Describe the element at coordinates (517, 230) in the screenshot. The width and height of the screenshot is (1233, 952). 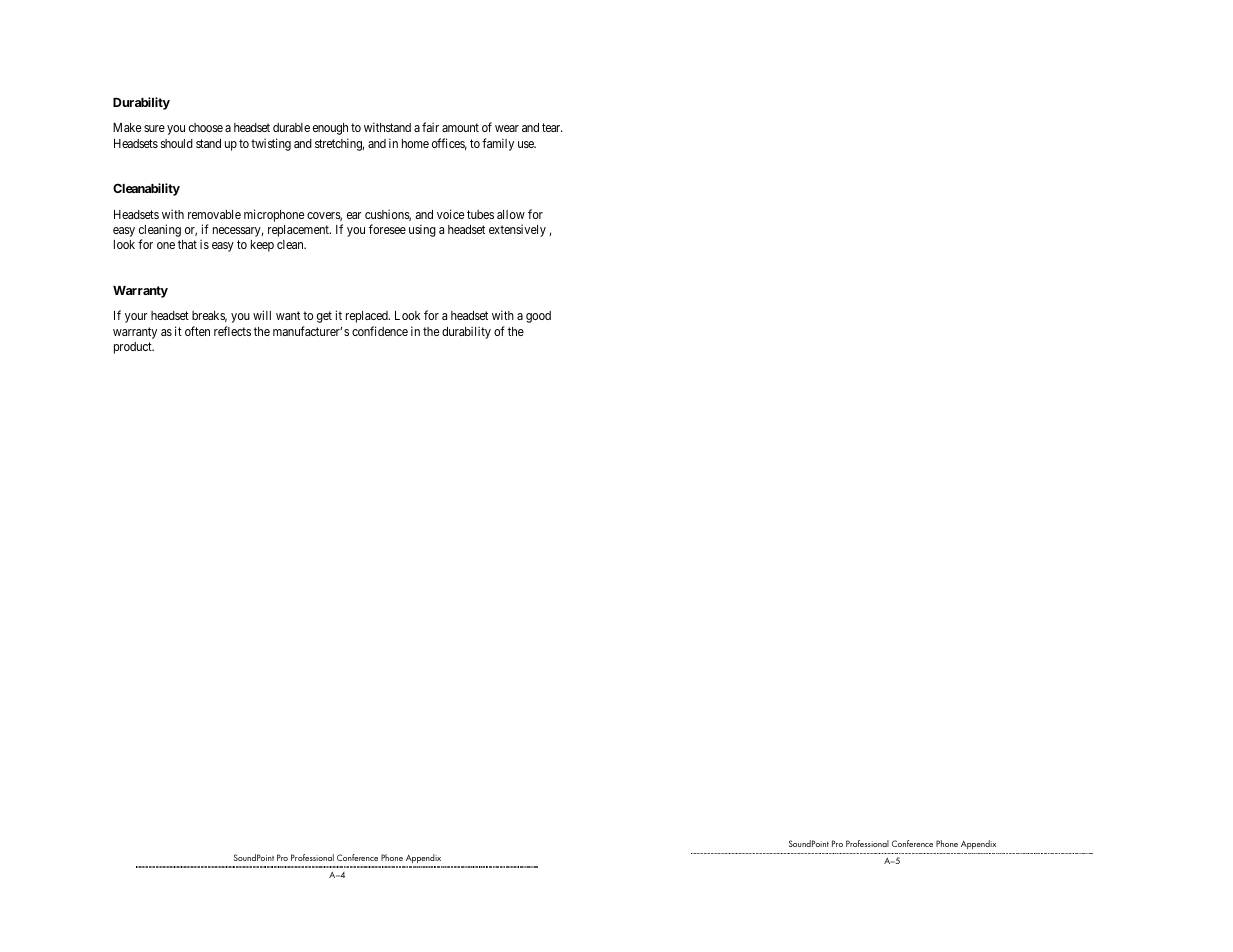
I see `extensively` at that location.
